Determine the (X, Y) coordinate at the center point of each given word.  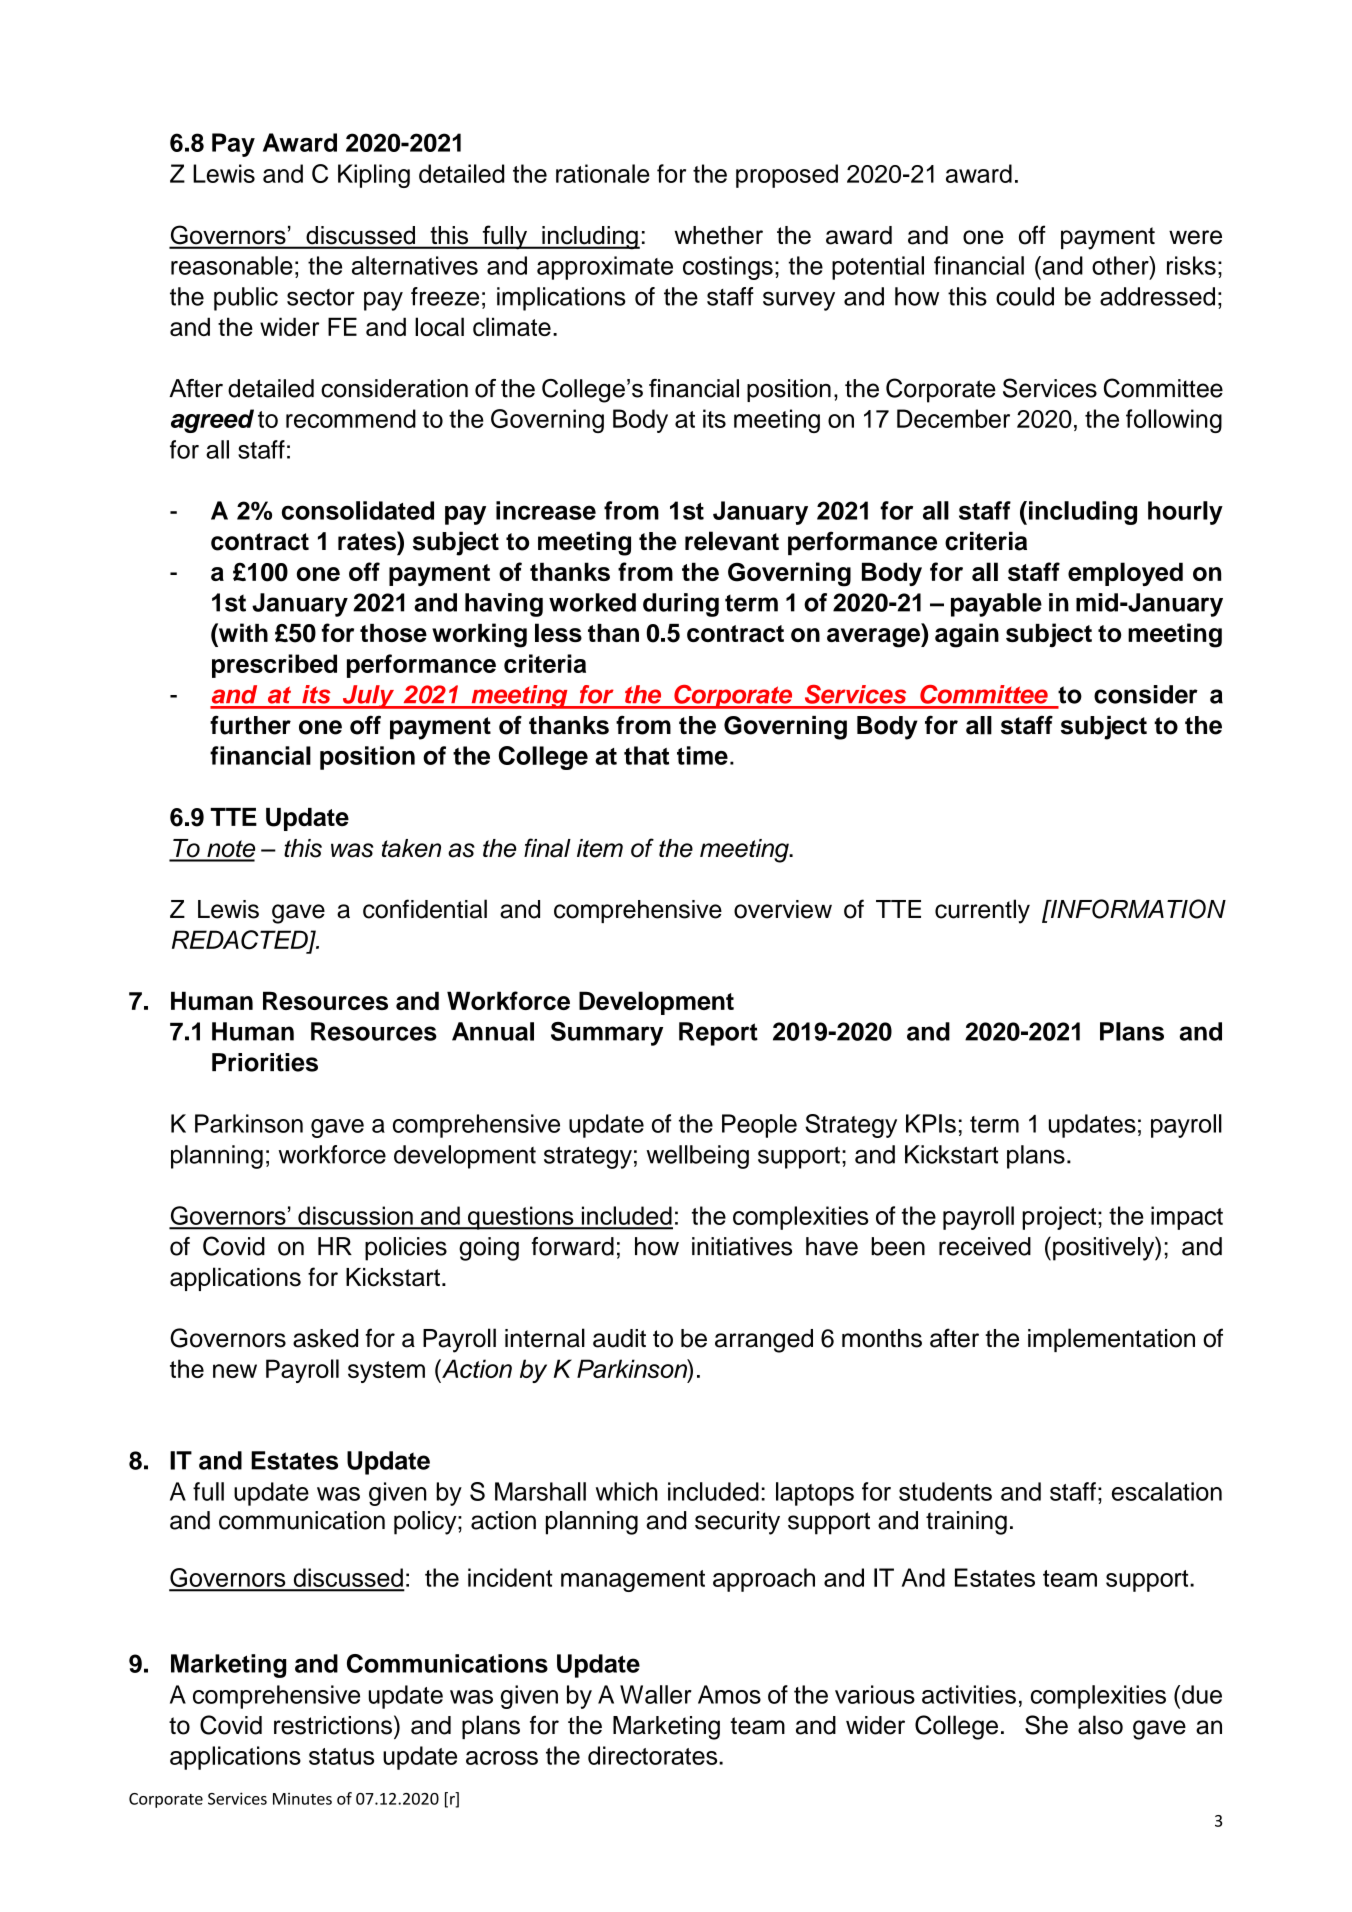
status (341, 1756)
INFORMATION (1137, 909)
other (1121, 265)
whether (718, 235)
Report (718, 1034)
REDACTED (241, 941)
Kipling (374, 176)
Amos (729, 1694)
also (1100, 1725)
